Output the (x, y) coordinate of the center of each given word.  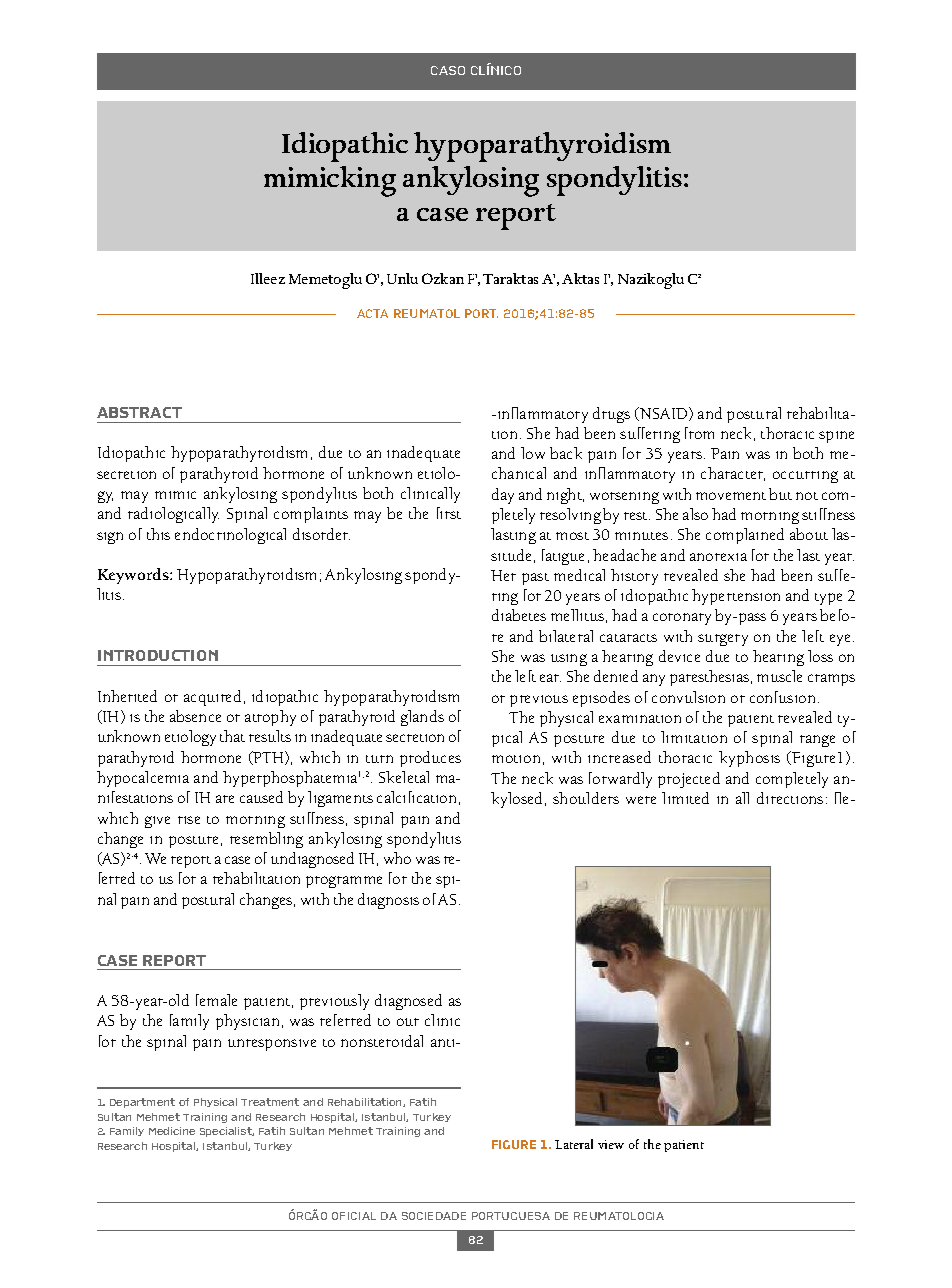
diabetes (519, 615)
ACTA (372, 313)
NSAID (664, 414)
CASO (448, 70)
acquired (212, 698)
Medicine (172, 1131)
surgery (723, 640)
